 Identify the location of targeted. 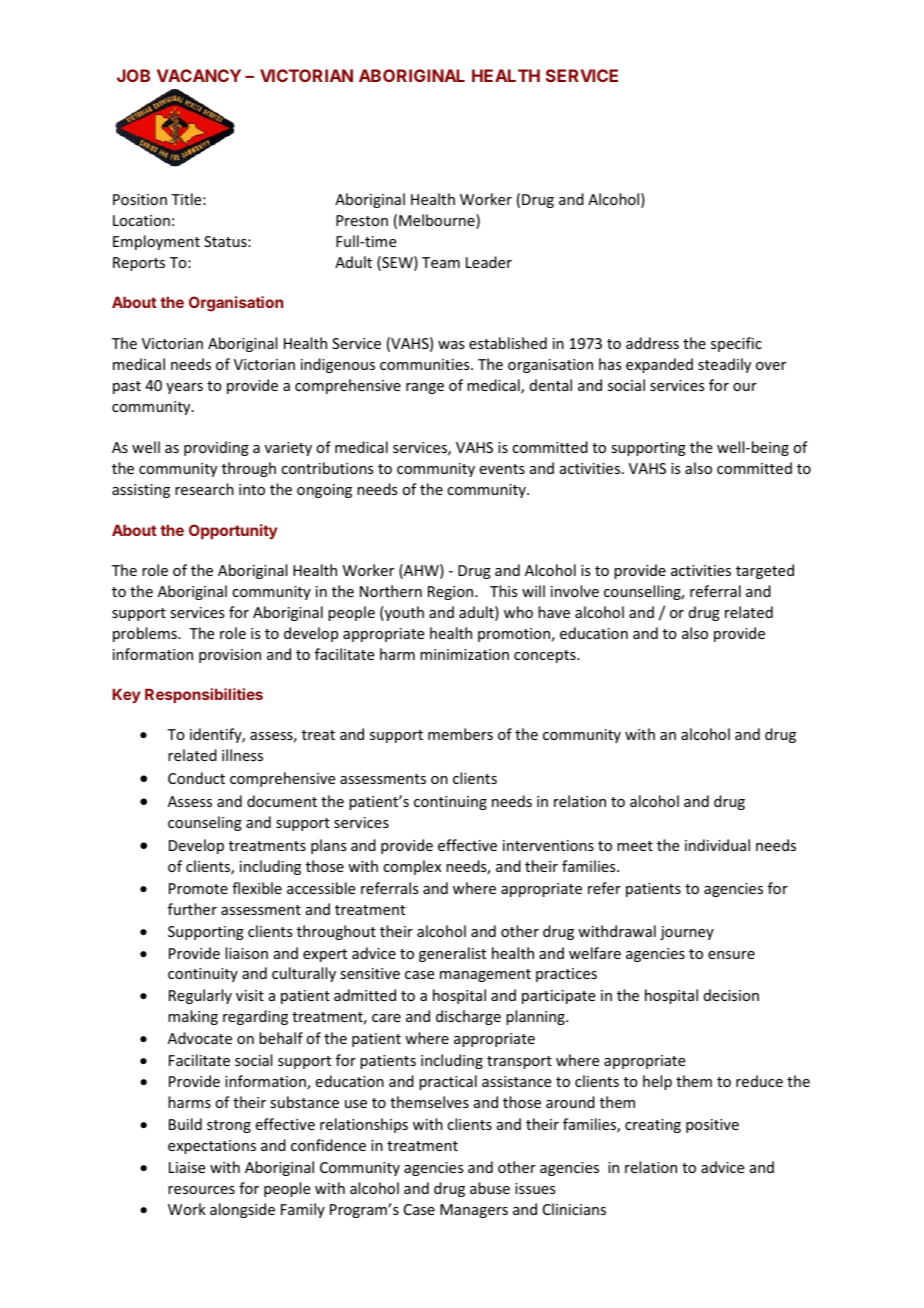
(765, 571).
